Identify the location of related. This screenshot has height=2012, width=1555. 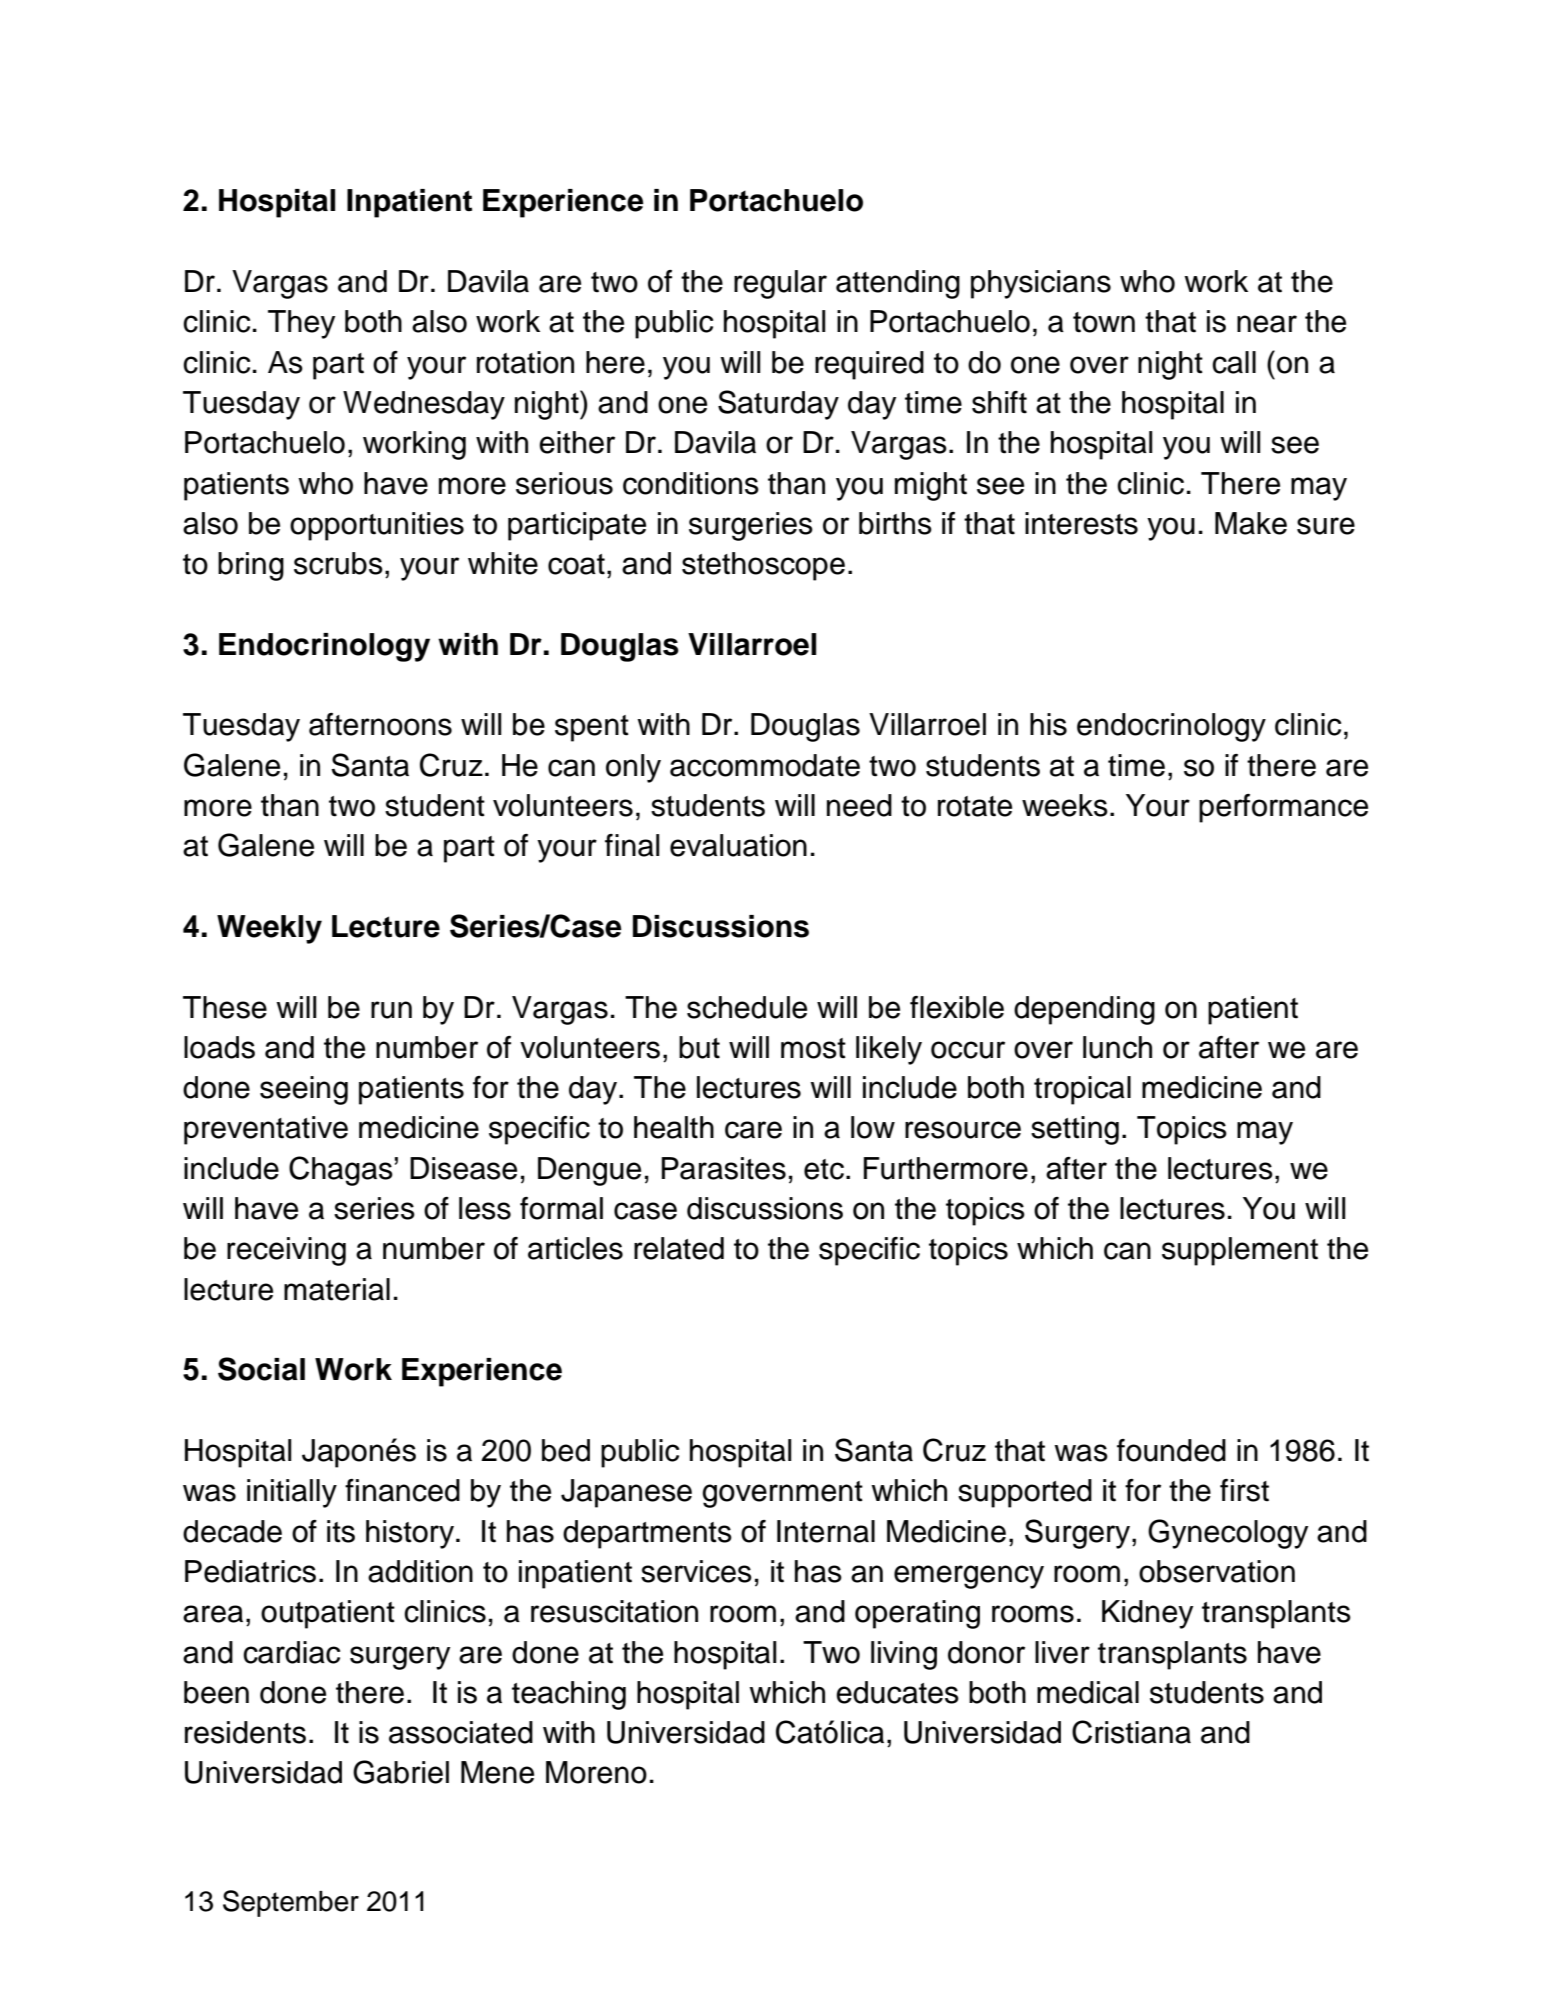
(679, 1248).
